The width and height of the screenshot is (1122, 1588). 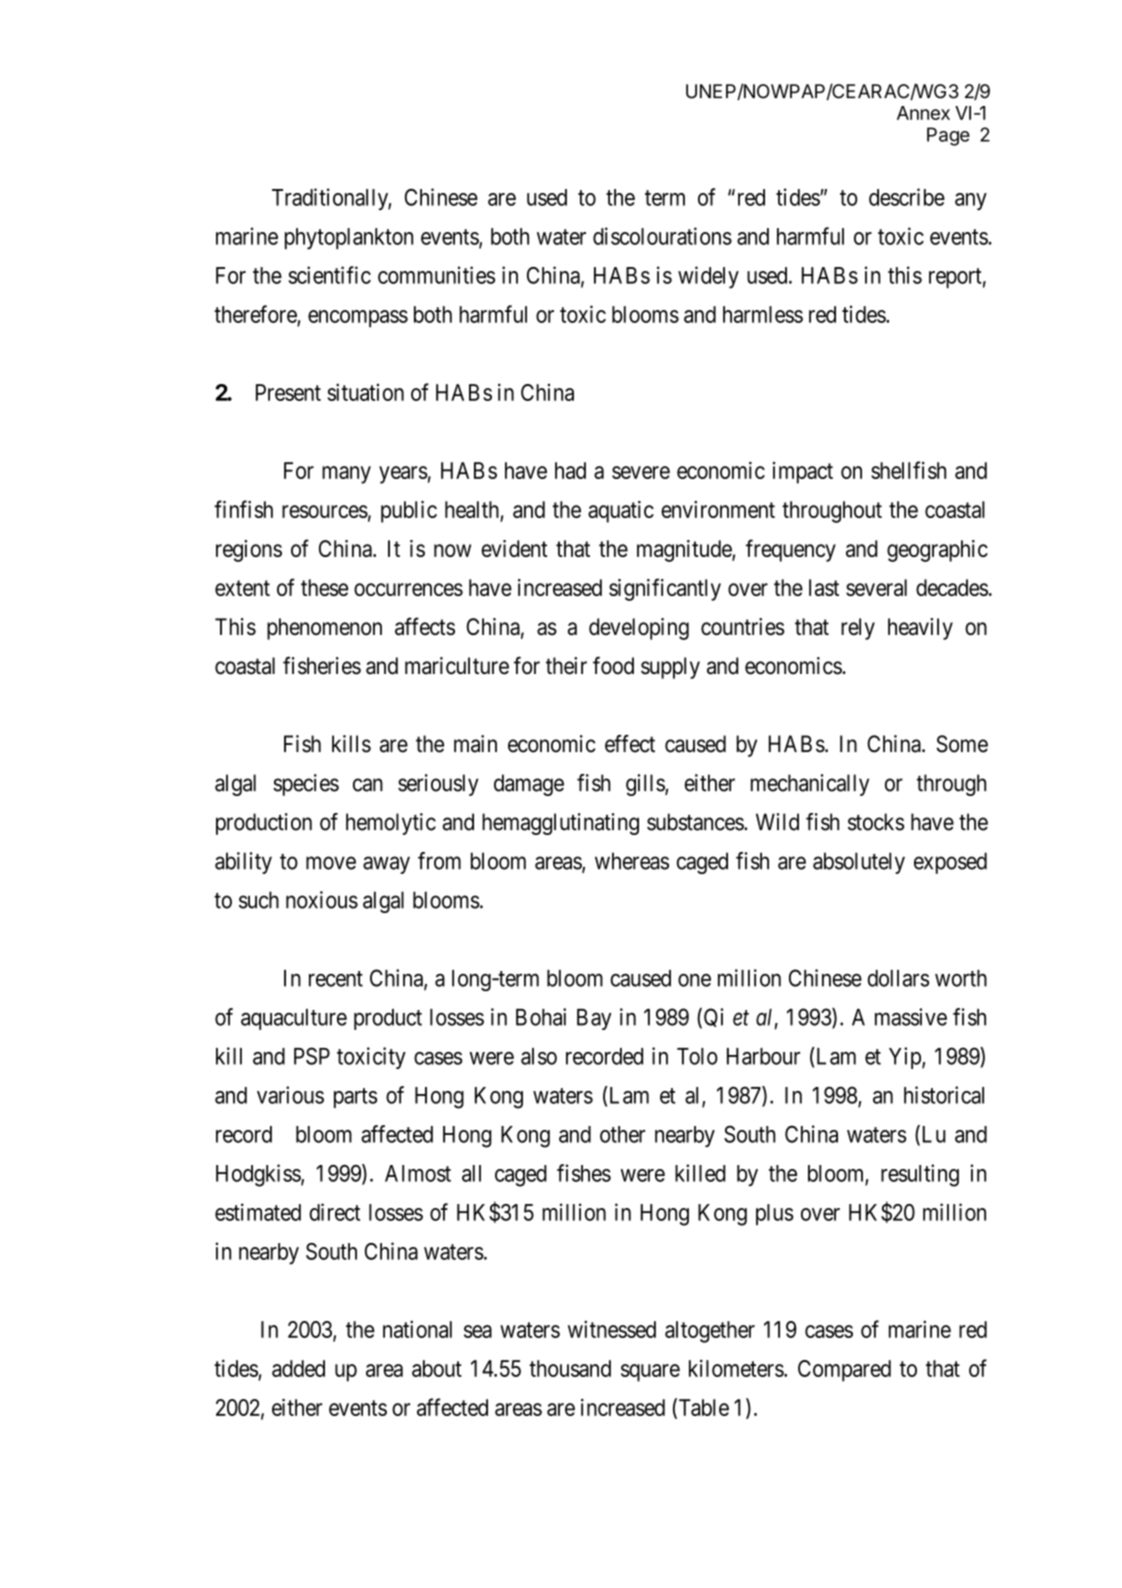 What do you see at coordinates (594, 1019) in the screenshot?
I see `Bay` at bounding box center [594, 1019].
